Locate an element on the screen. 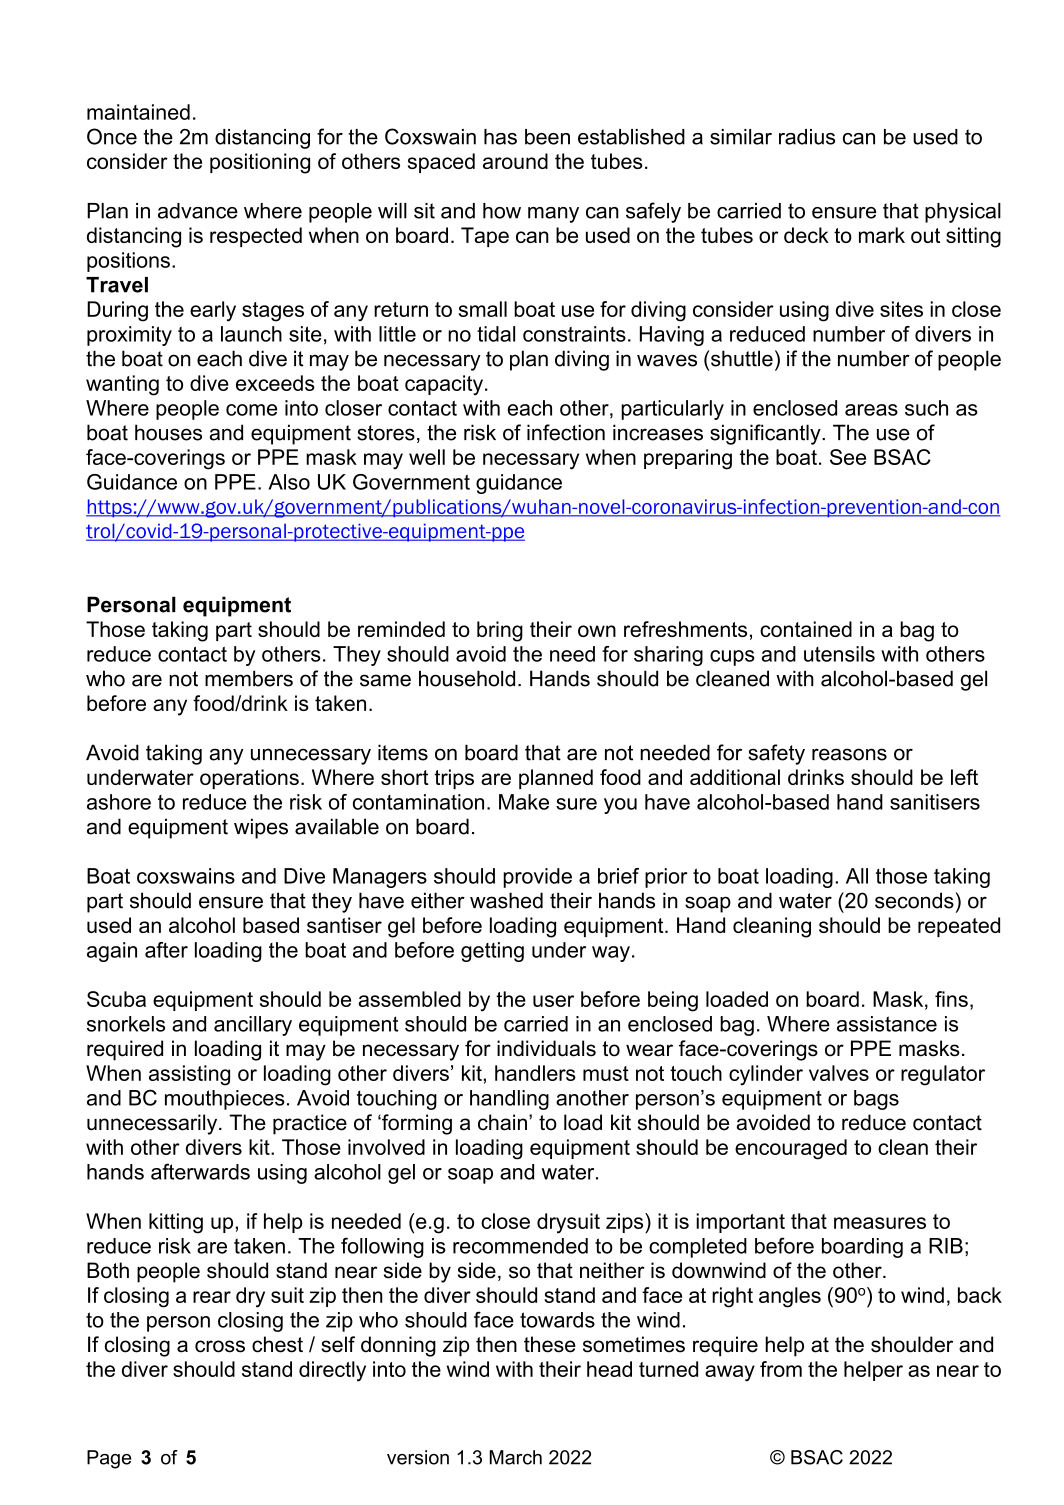 Image resolution: width=1064 pixels, height=1505 pixels. radius is located at coordinates (807, 137).
